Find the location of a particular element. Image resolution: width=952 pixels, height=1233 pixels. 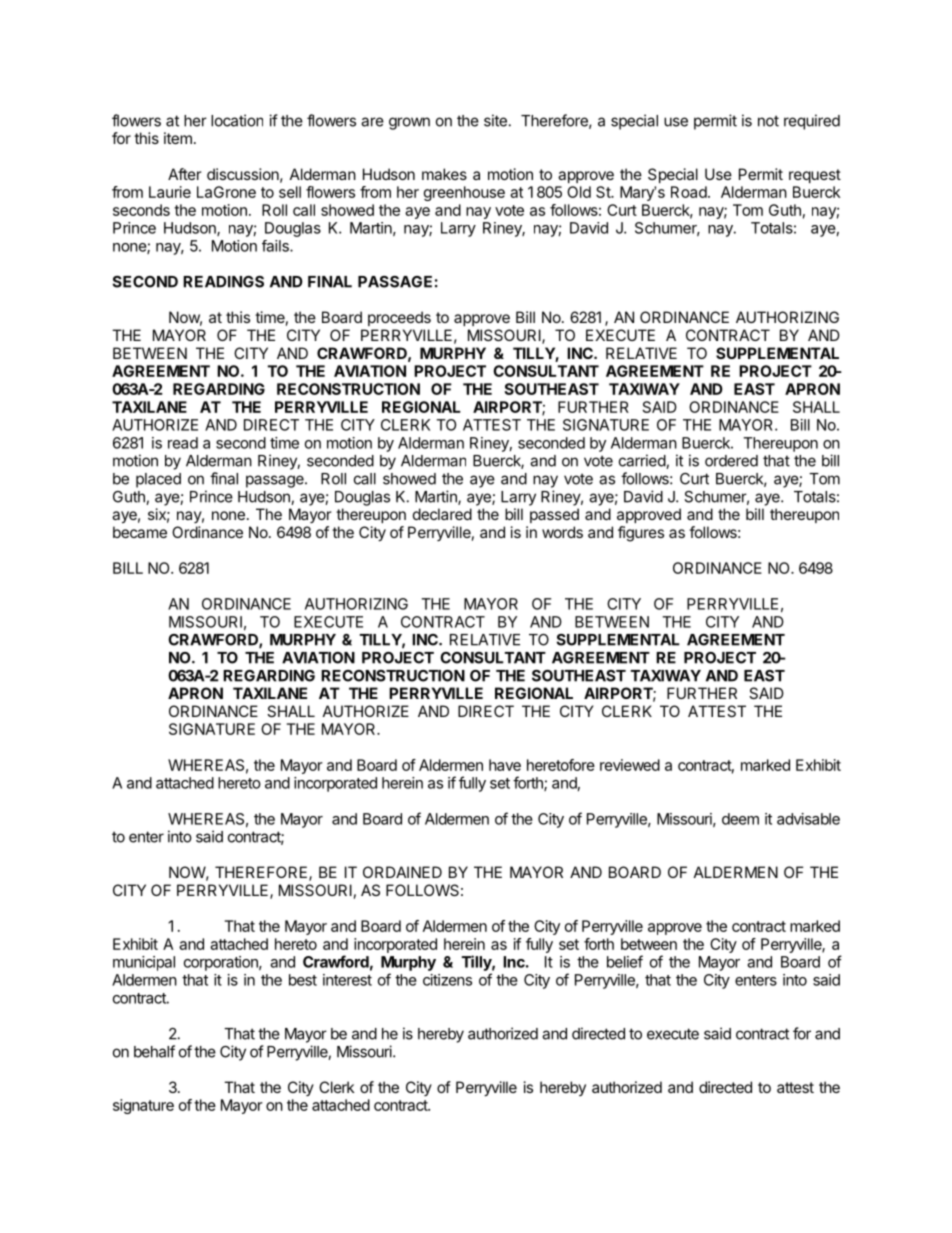

declared is located at coordinates (442, 514).
